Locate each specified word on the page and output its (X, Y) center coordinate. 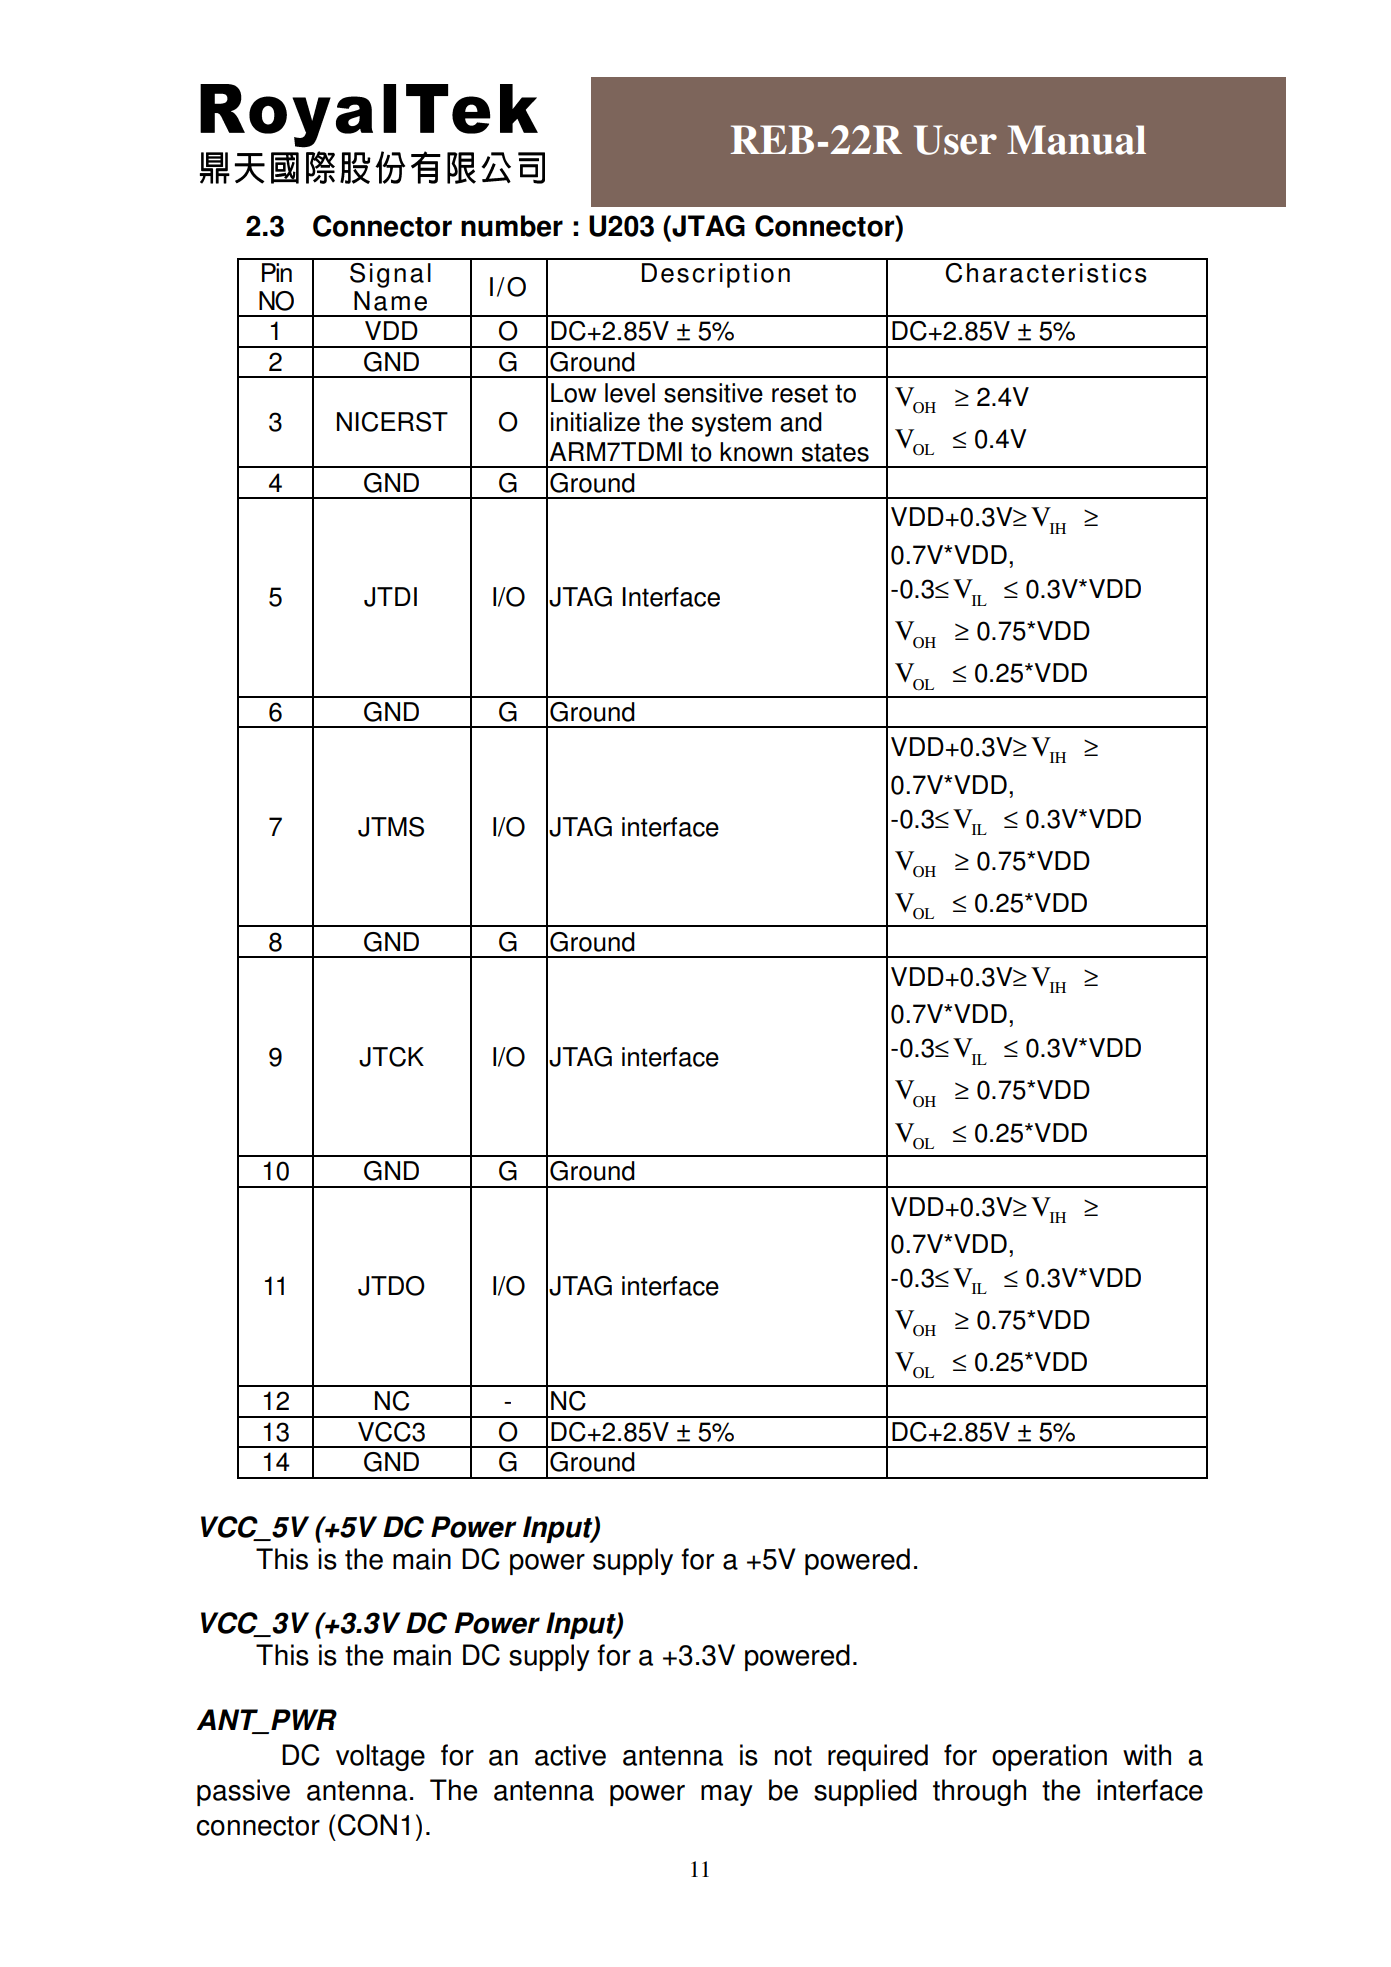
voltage (380, 1757)
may (727, 1795)
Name (390, 301)
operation (1049, 1757)
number (512, 226)
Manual (1076, 140)
